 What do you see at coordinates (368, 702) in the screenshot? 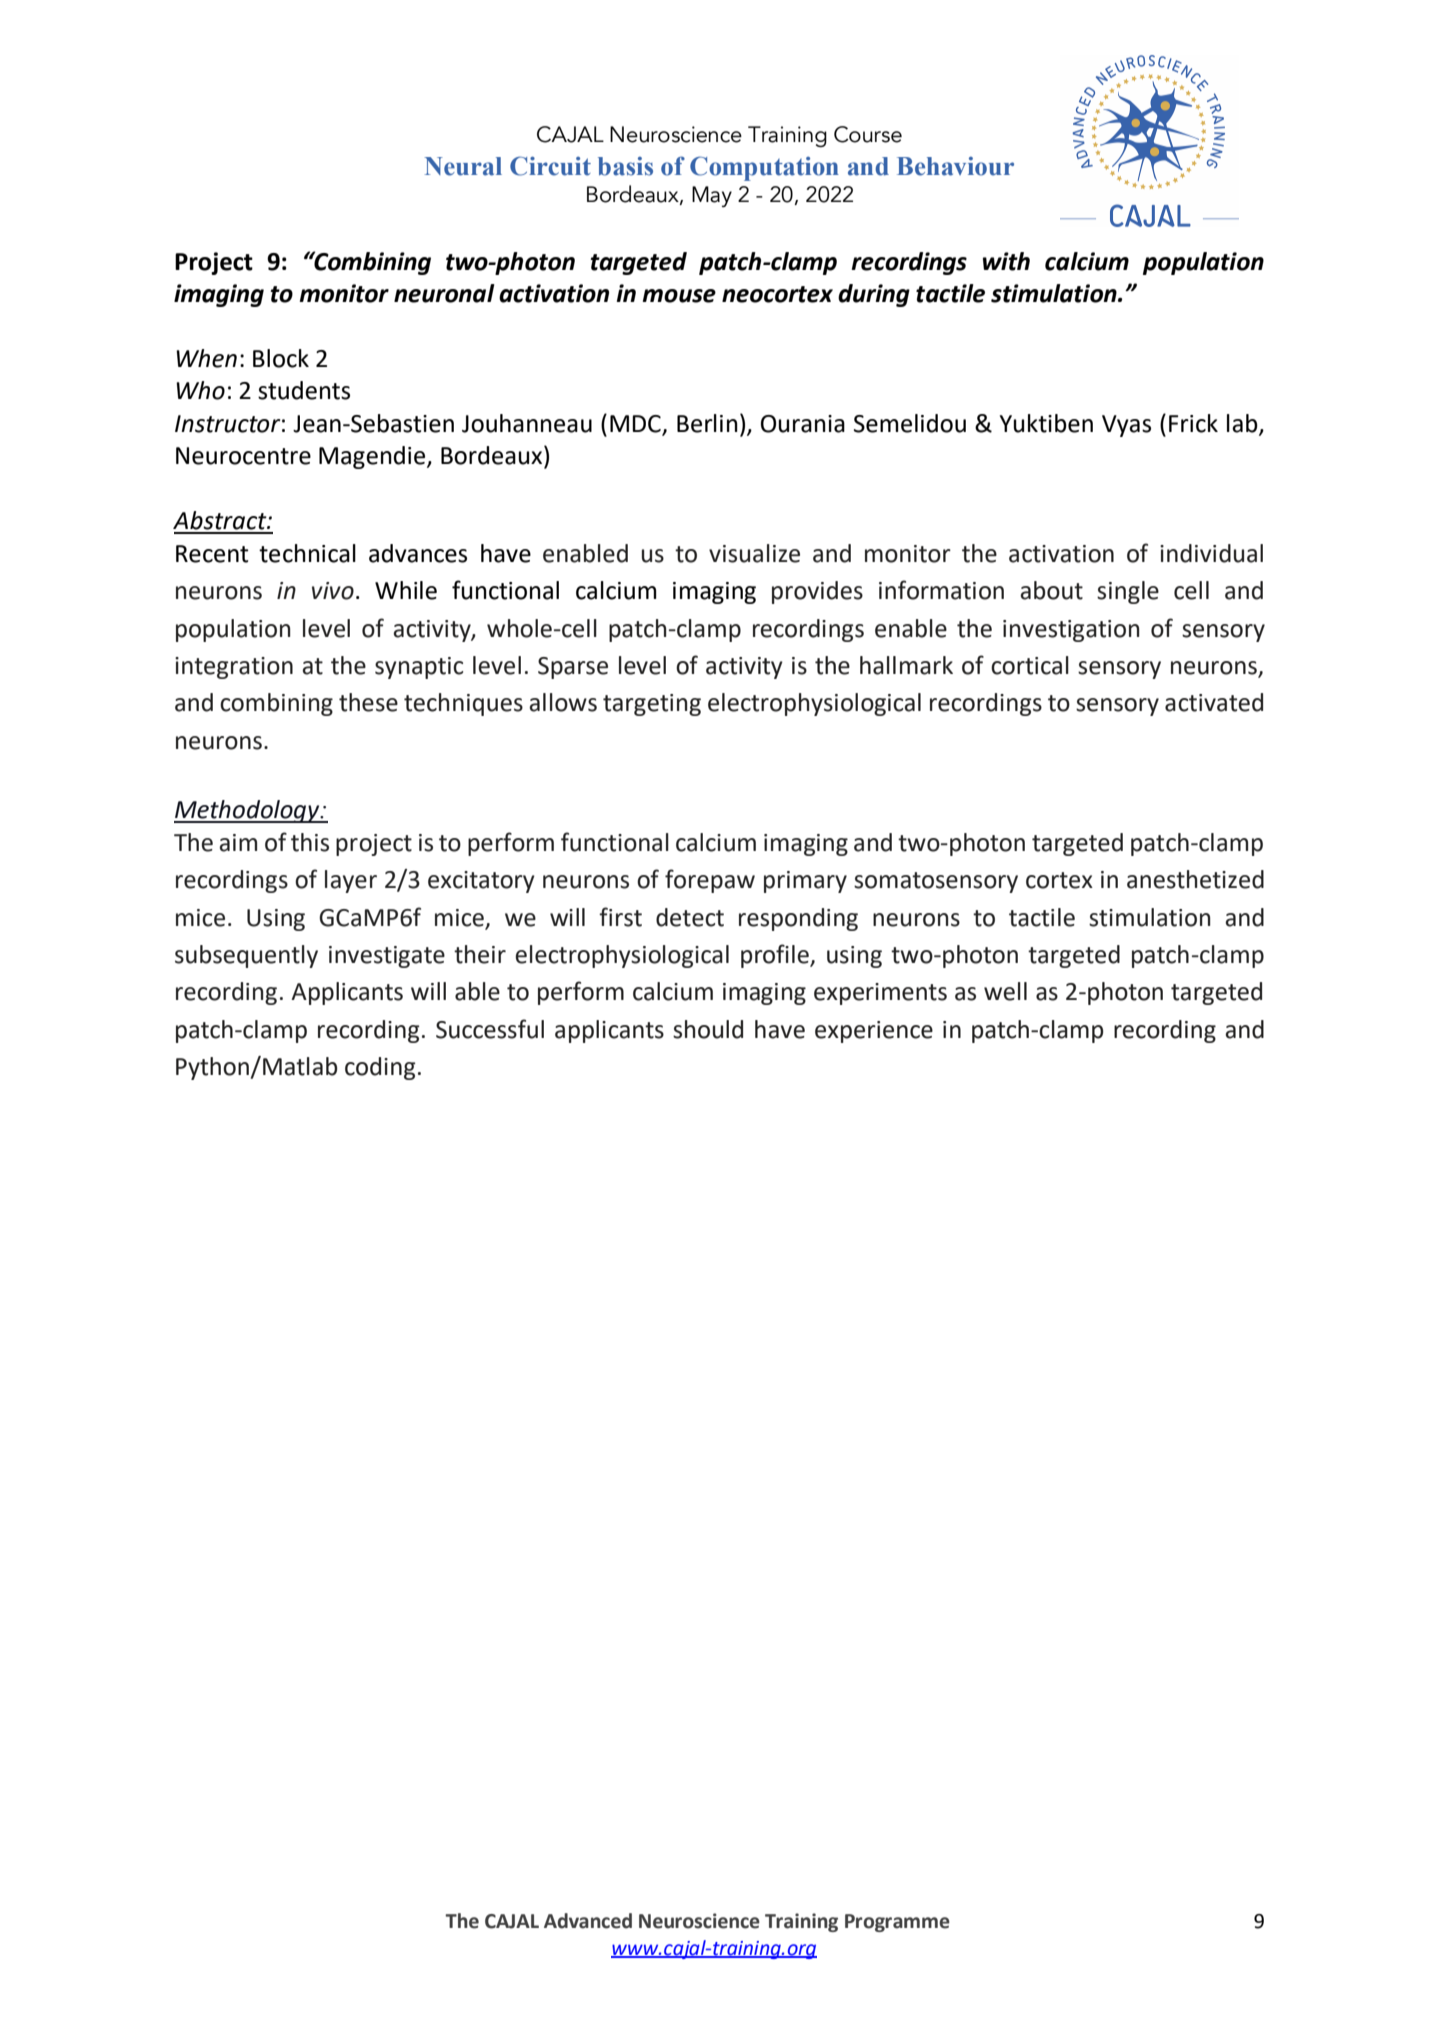
I see `these` at bounding box center [368, 702].
